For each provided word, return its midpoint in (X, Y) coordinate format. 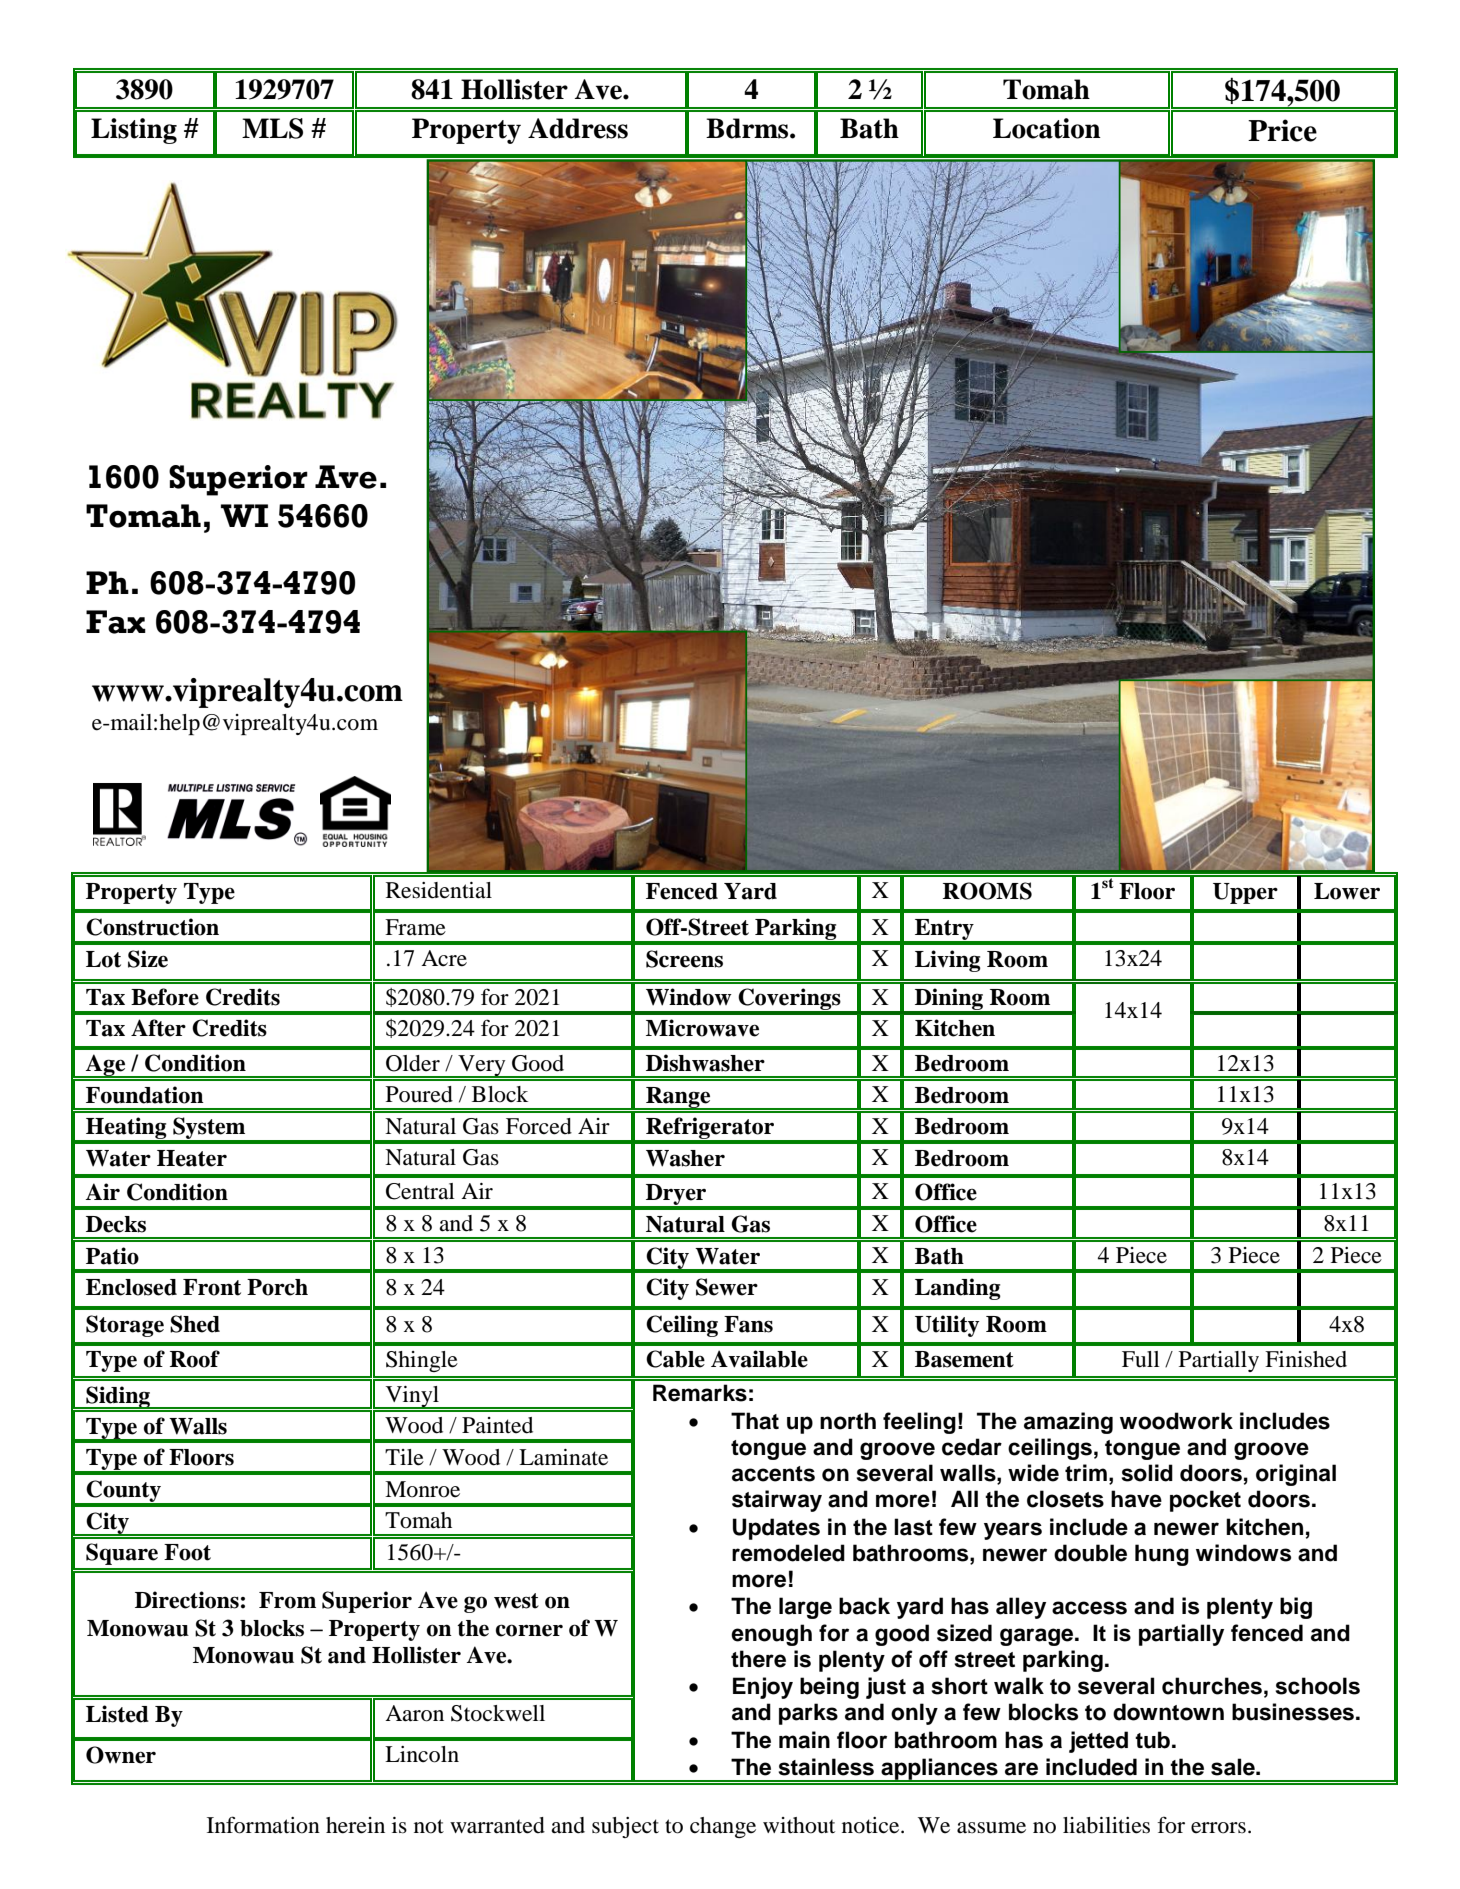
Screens (684, 959)
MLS (272, 128)
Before (165, 997)
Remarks (700, 1393)
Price (1282, 130)
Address (578, 128)
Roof (195, 1359)
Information (263, 1825)
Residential (439, 890)
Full (1141, 1359)
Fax (116, 622)
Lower (1347, 891)
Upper (1245, 893)
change (723, 1827)
